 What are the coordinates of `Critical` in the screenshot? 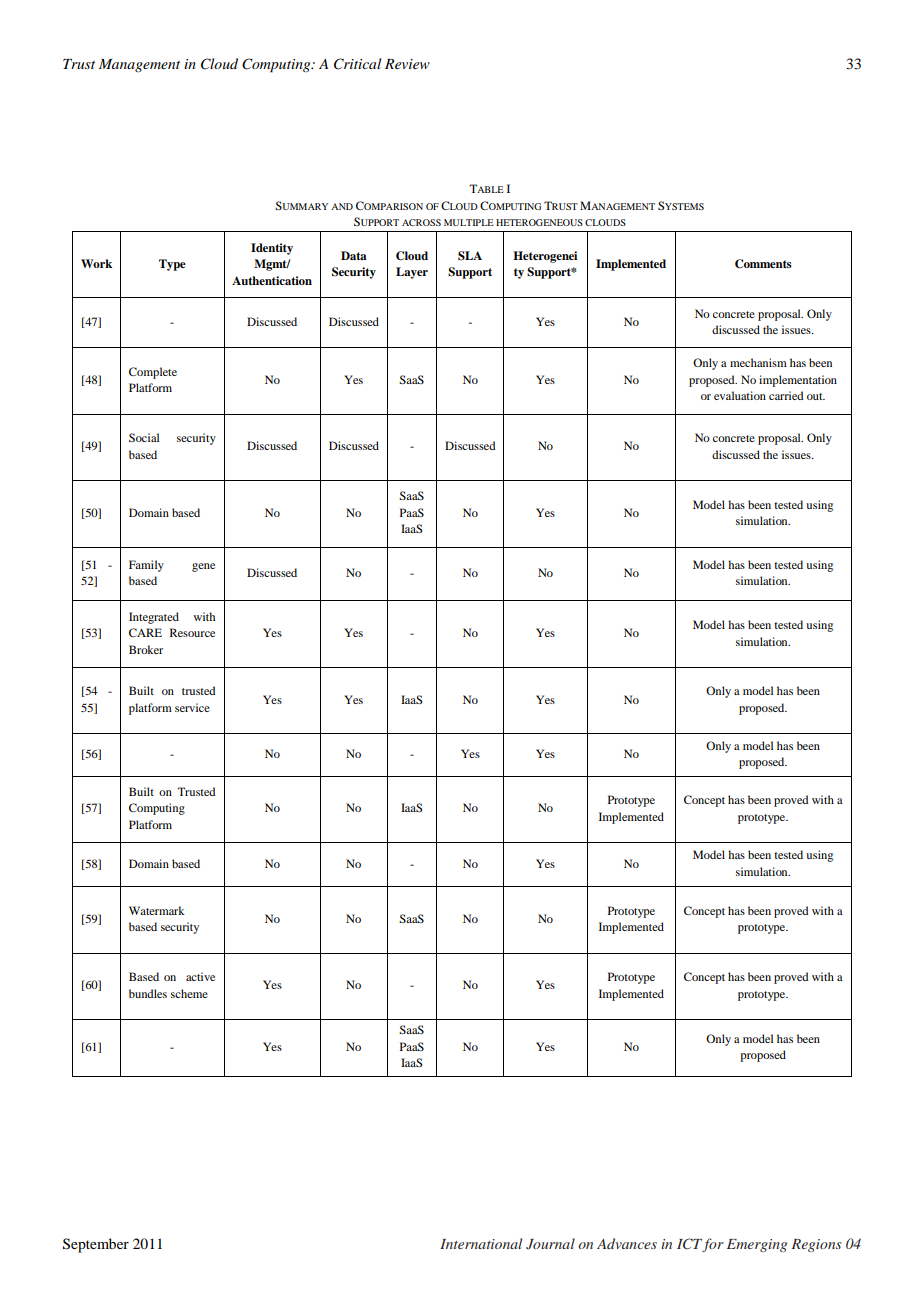 It's located at (357, 64).
